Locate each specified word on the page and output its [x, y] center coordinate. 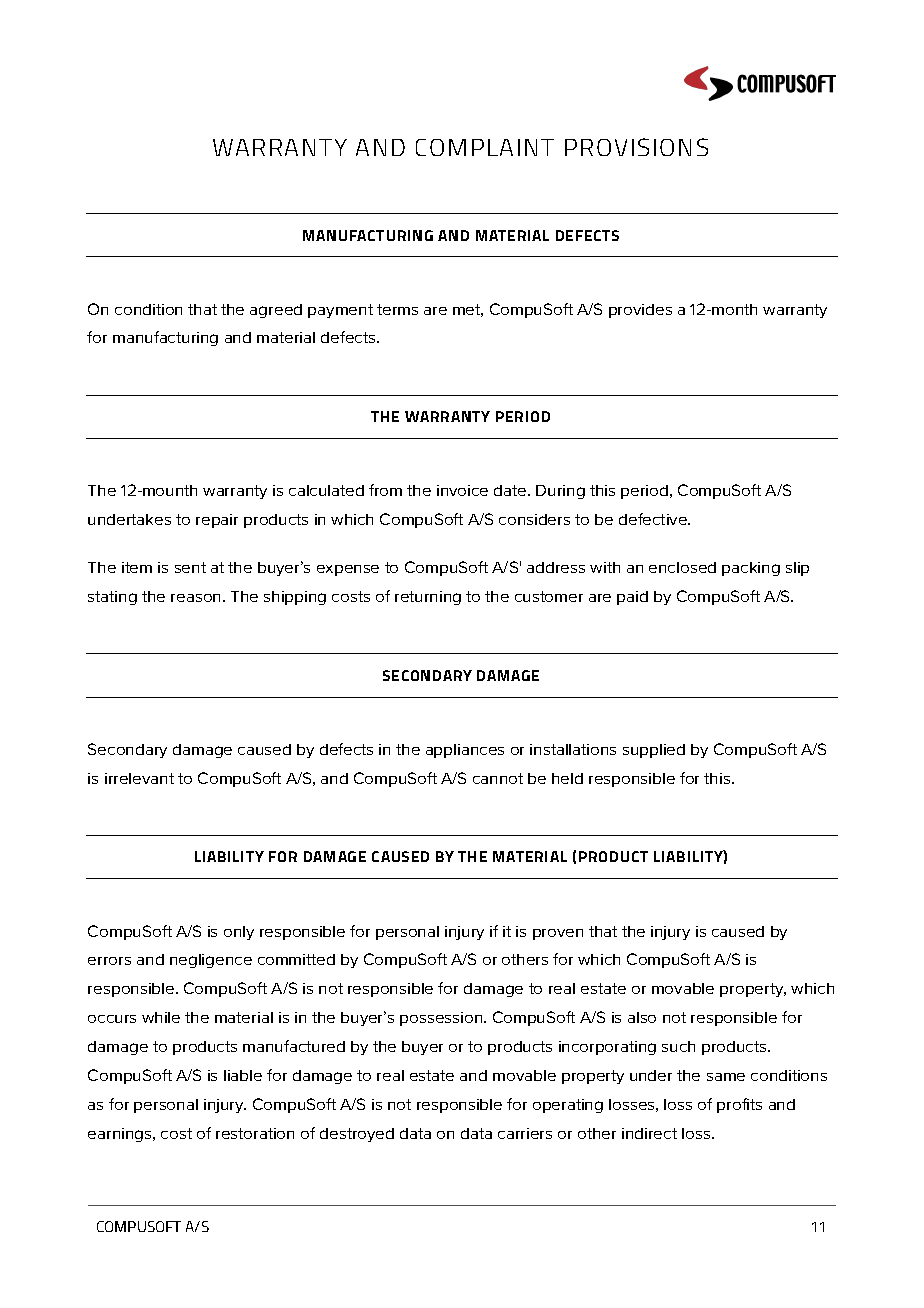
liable [243, 1075]
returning [428, 598]
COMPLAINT [485, 147]
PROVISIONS [636, 147]
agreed [276, 311]
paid [632, 598]
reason [197, 598]
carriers [525, 1133]
